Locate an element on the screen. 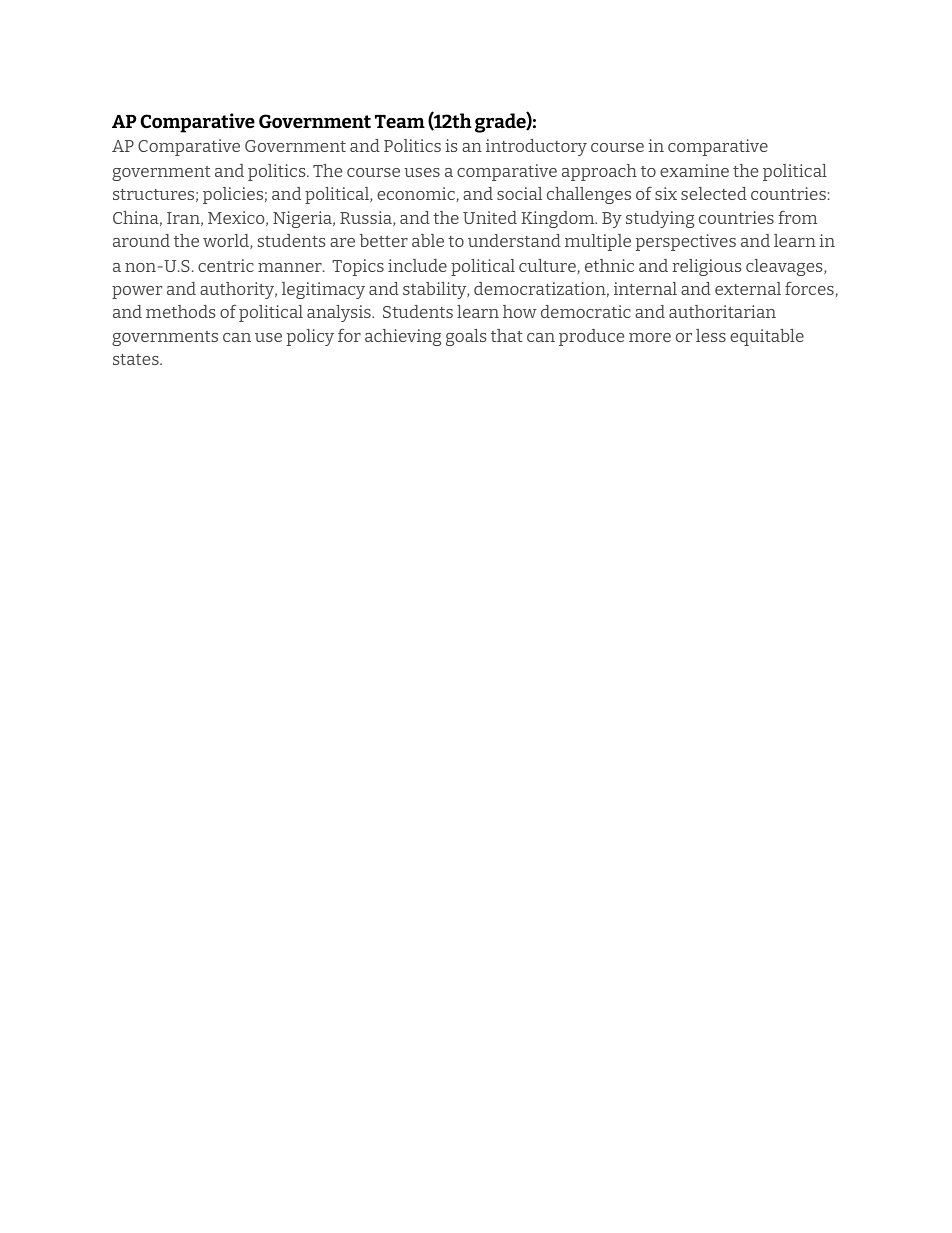 The width and height of the screenshot is (952, 1233). Team is located at coordinates (400, 122).
